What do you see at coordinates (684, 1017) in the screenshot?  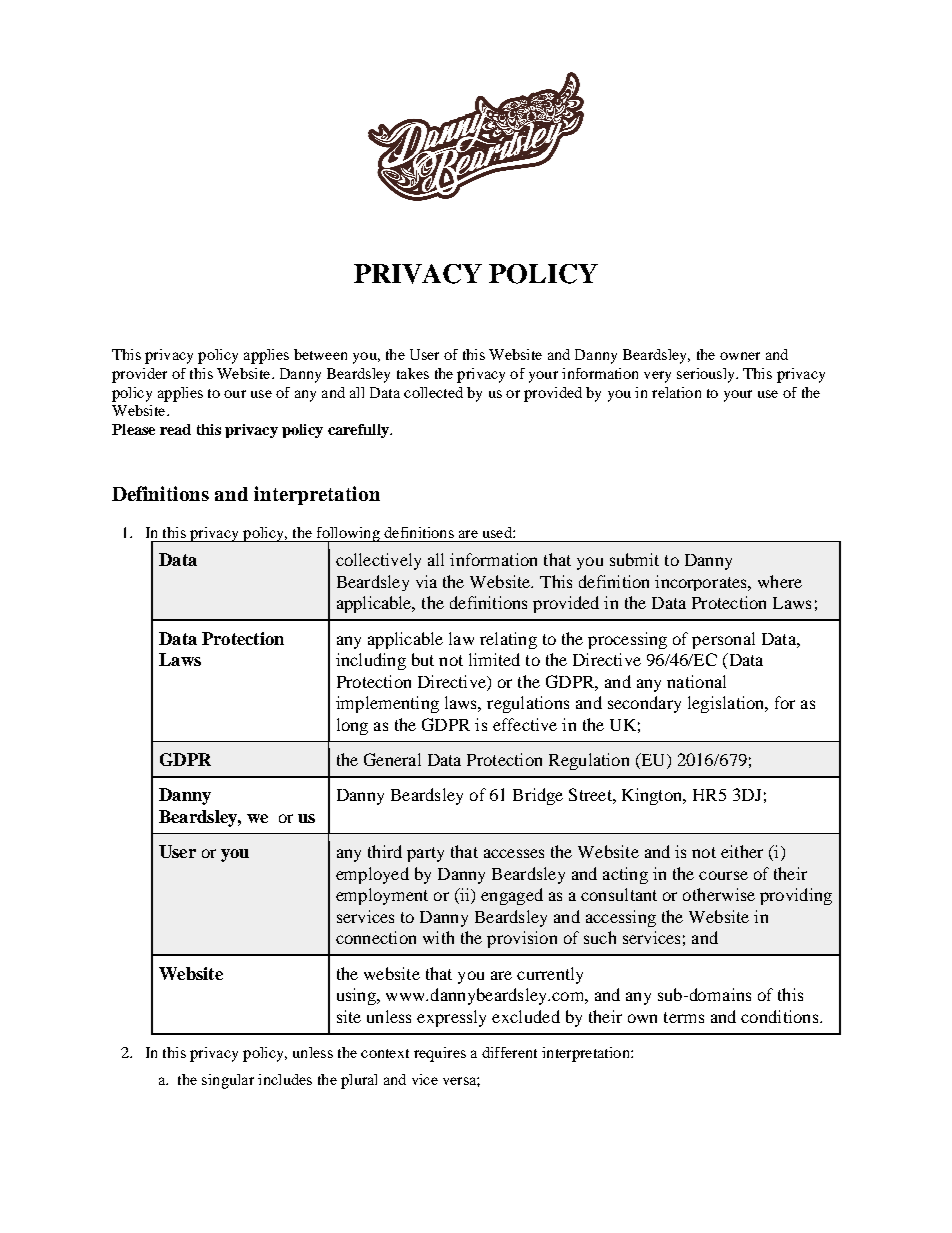 I see `terms` at bounding box center [684, 1017].
